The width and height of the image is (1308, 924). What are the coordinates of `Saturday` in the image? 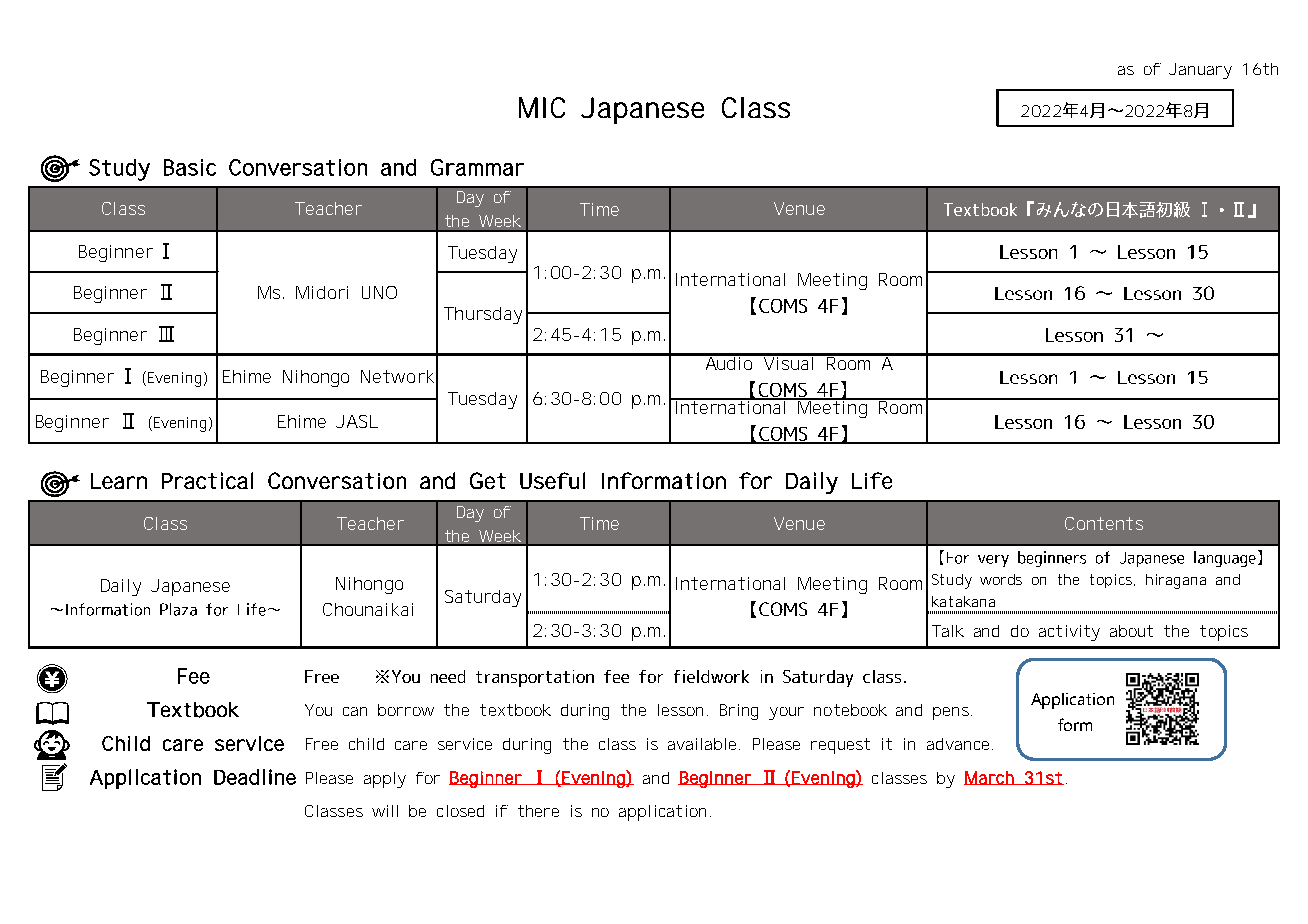 It's located at (483, 598).
